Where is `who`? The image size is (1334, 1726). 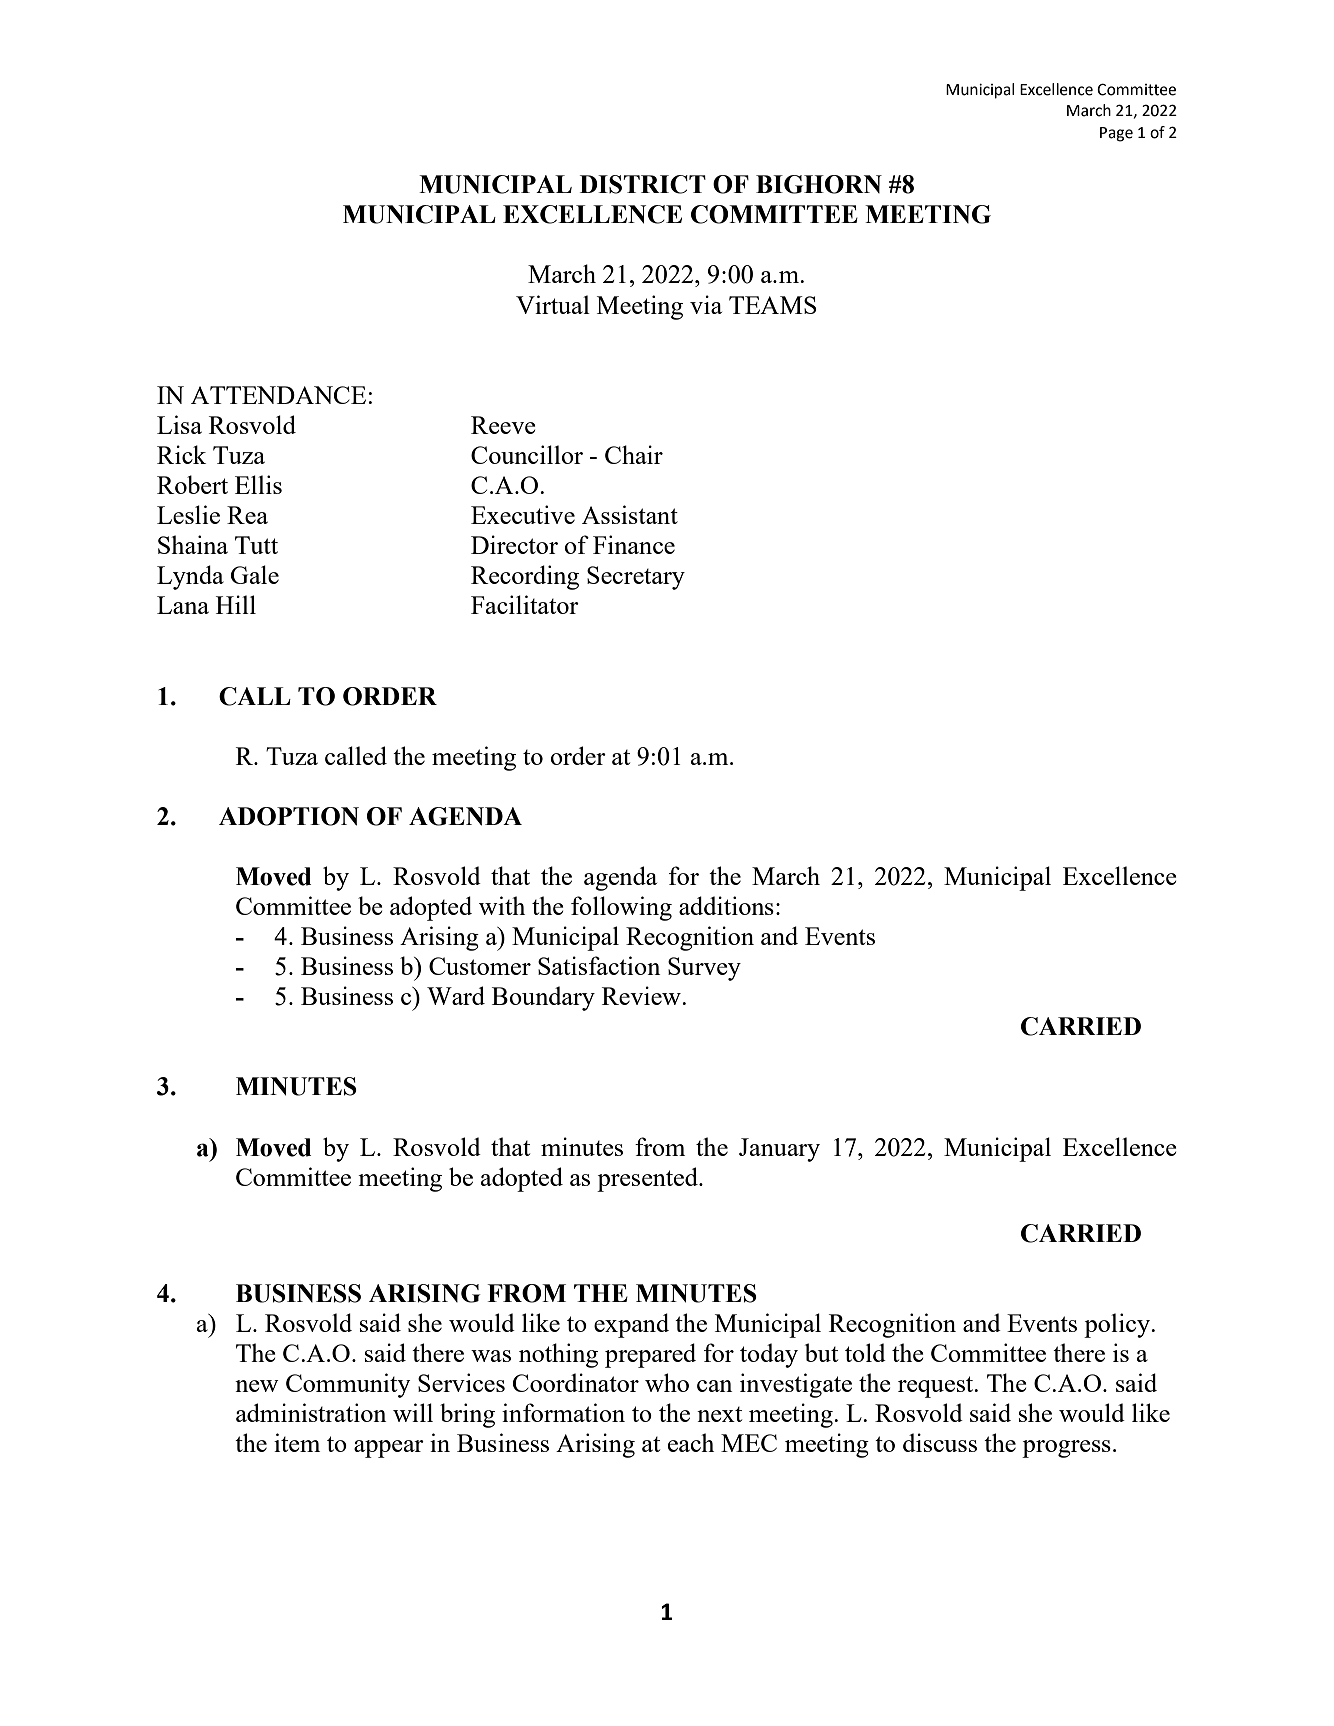
who is located at coordinates (667, 1382).
